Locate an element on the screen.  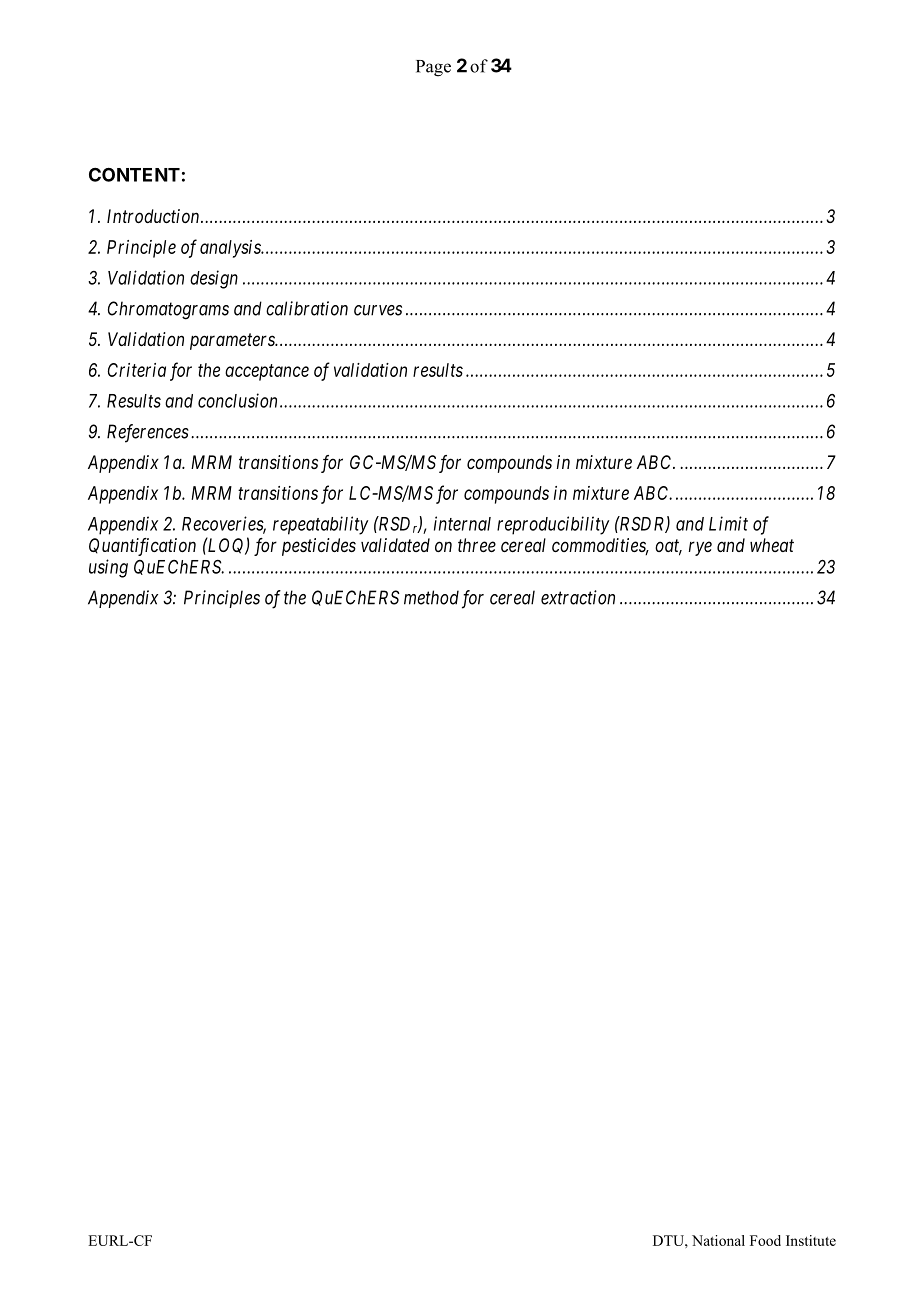
Page is located at coordinates (433, 68).
